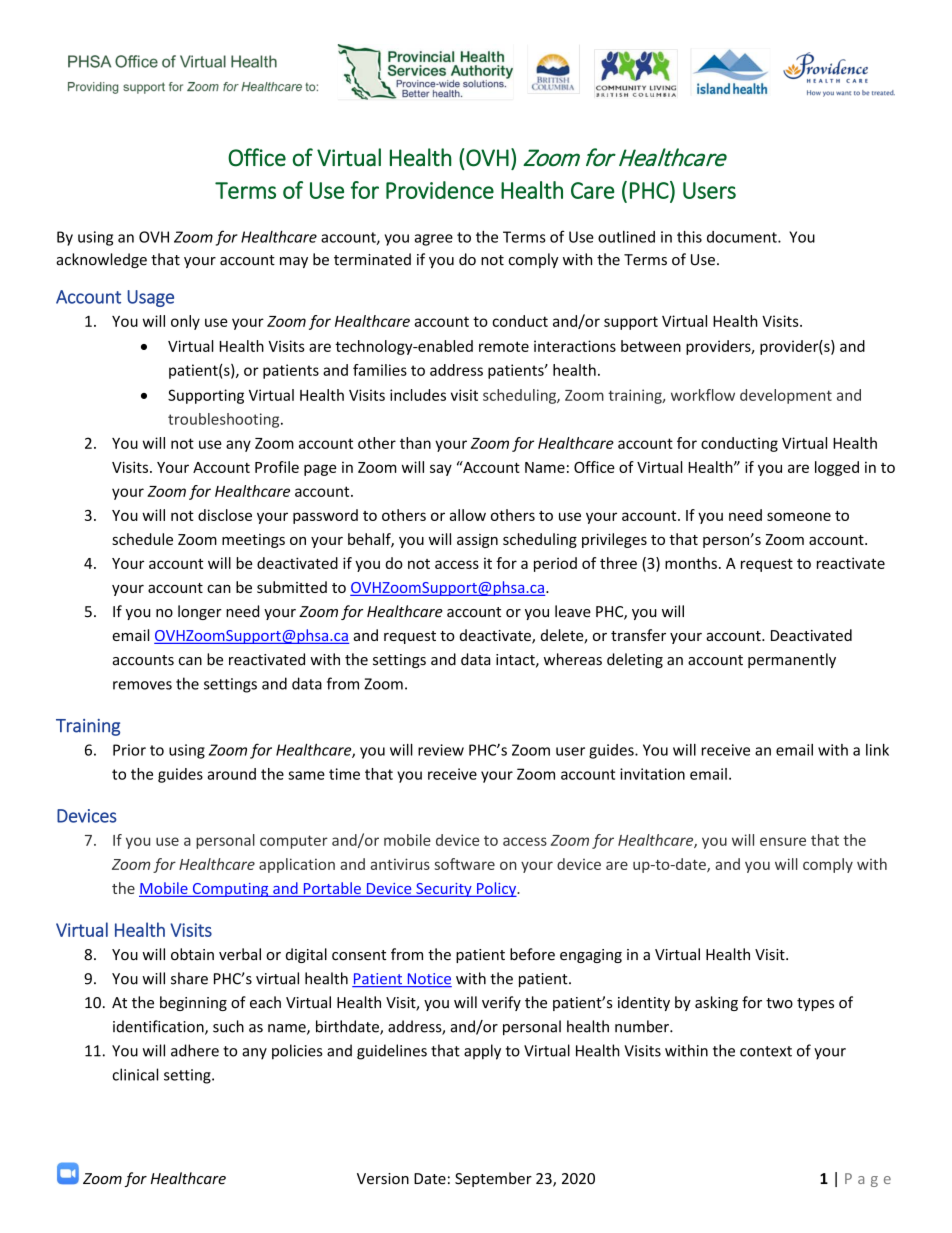 Image resolution: width=952 pixels, height=1233 pixels. Describe the element at coordinates (433, 240) in the image. I see `agree` at that location.
